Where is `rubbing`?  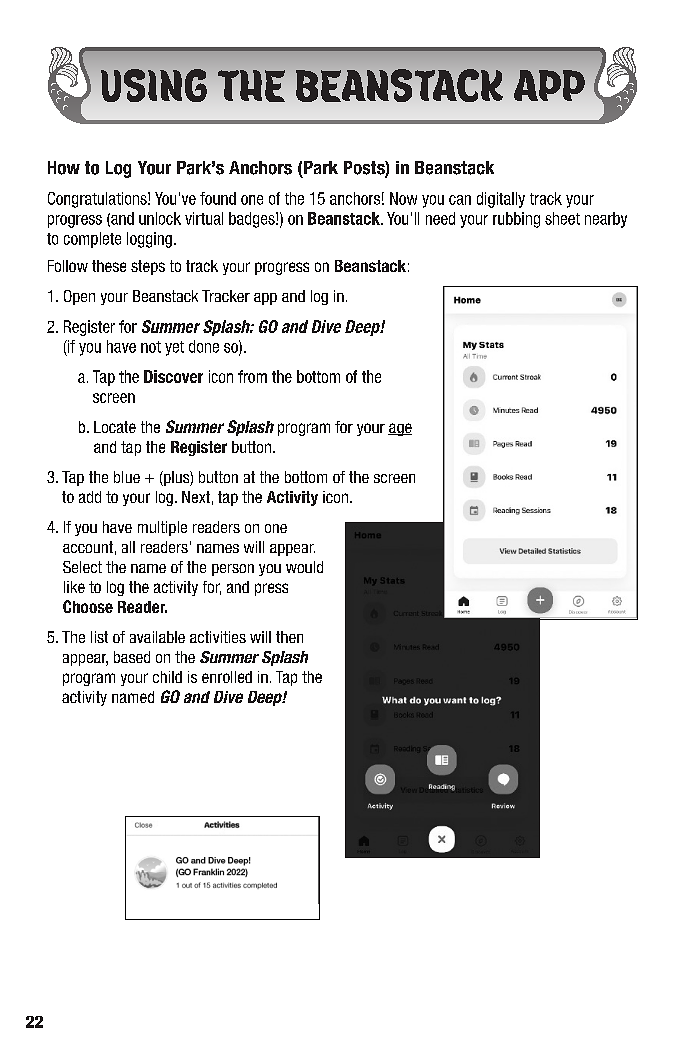 rubbing is located at coordinates (516, 220).
